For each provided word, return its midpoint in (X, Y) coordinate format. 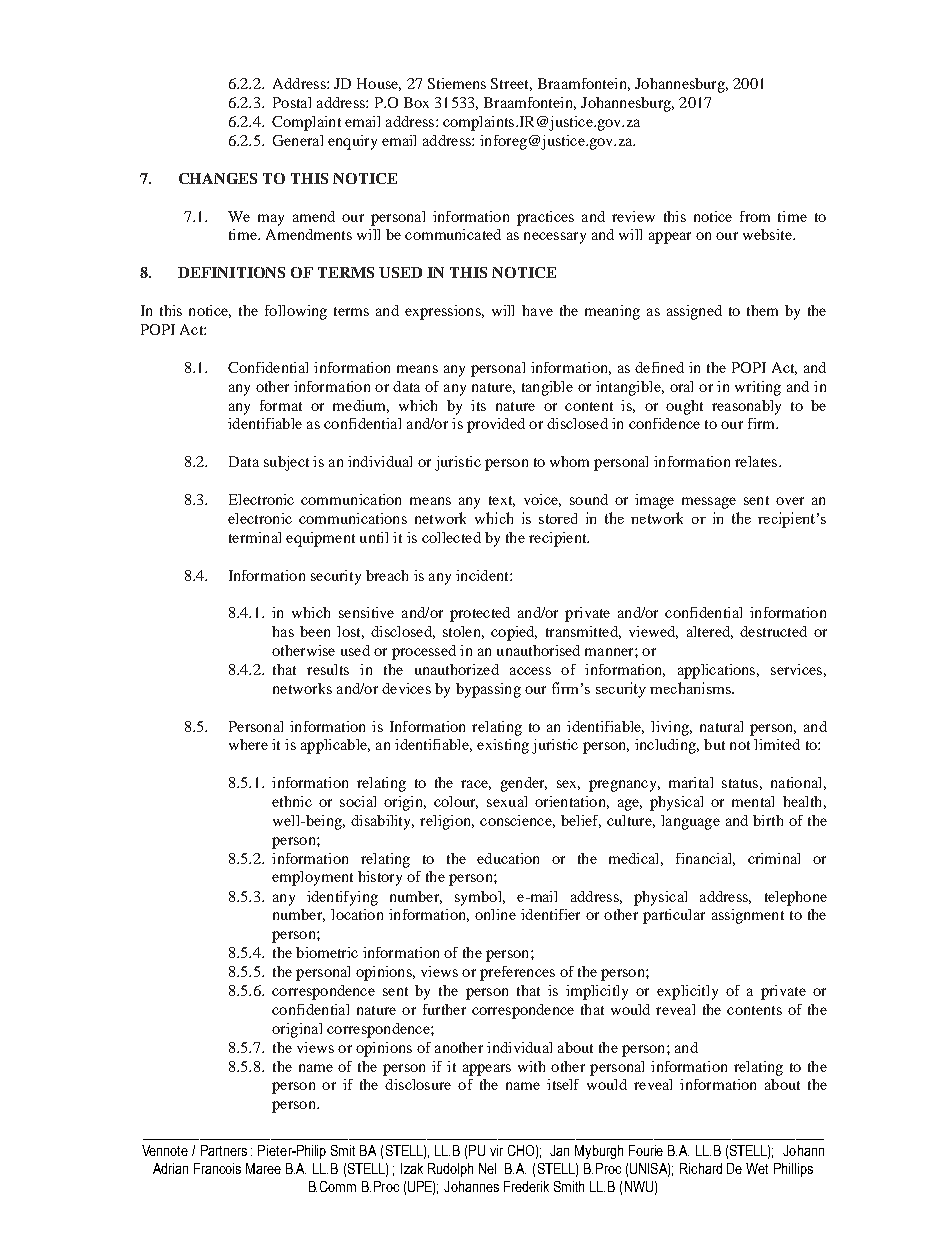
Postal (292, 102)
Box (416, 102)
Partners (224, 1150)
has (283, 631)
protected (480, 614)
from (755, 216)
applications (718, 671)
